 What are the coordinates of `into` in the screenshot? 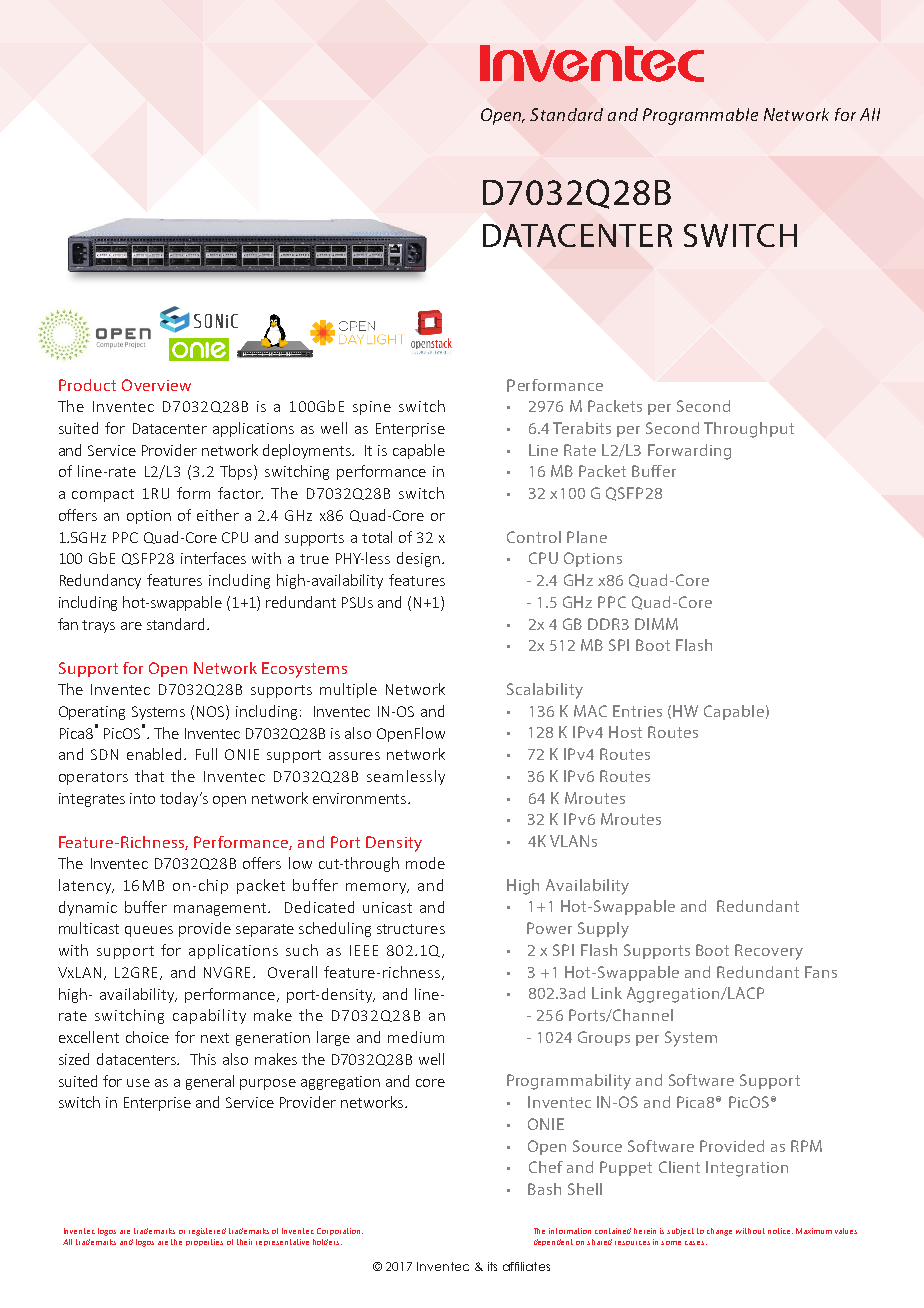 It's located at (142, 798).
